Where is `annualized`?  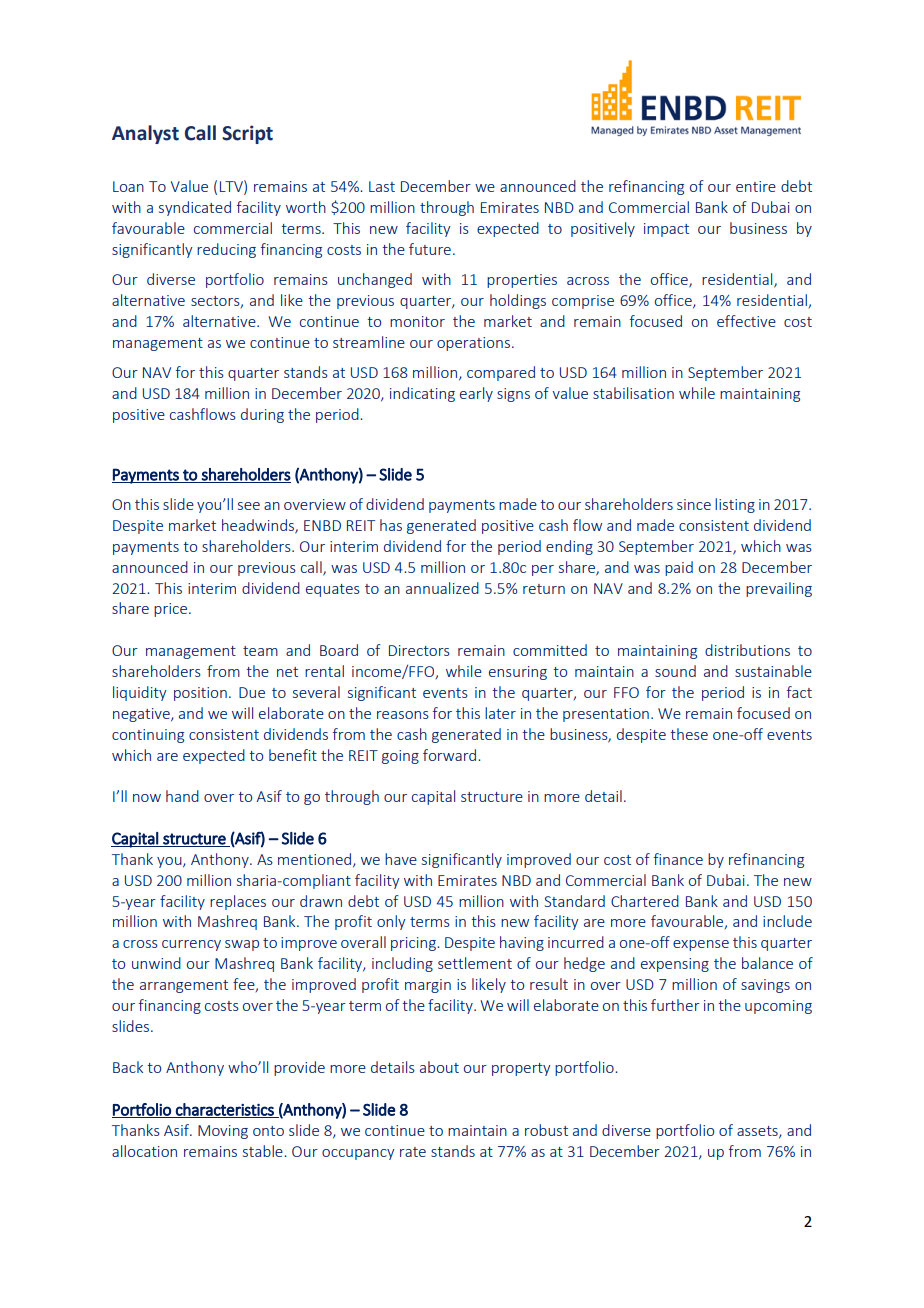 annualized is located at coordinates (442, 588).
